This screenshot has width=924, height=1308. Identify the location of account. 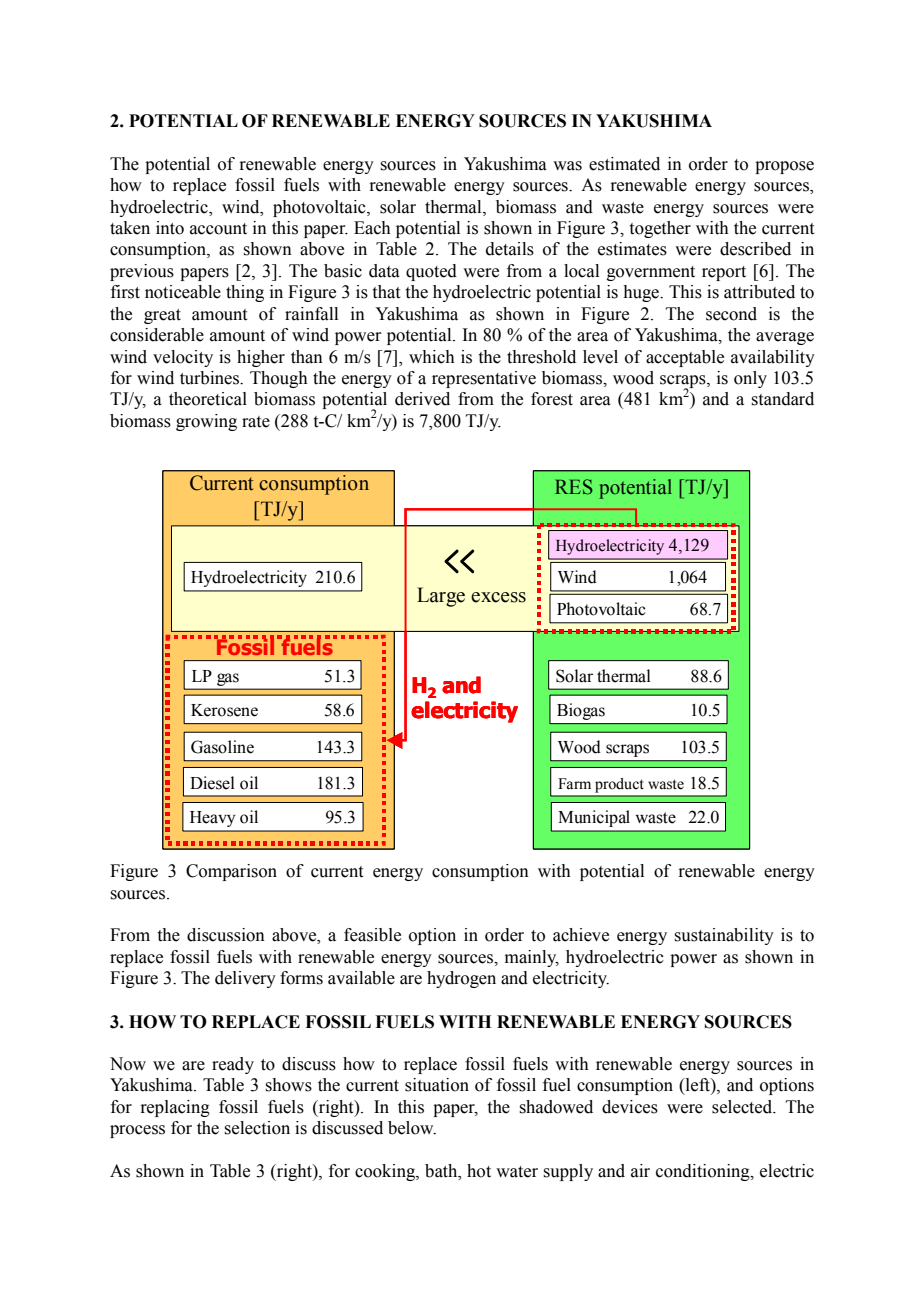
(218, 229).
